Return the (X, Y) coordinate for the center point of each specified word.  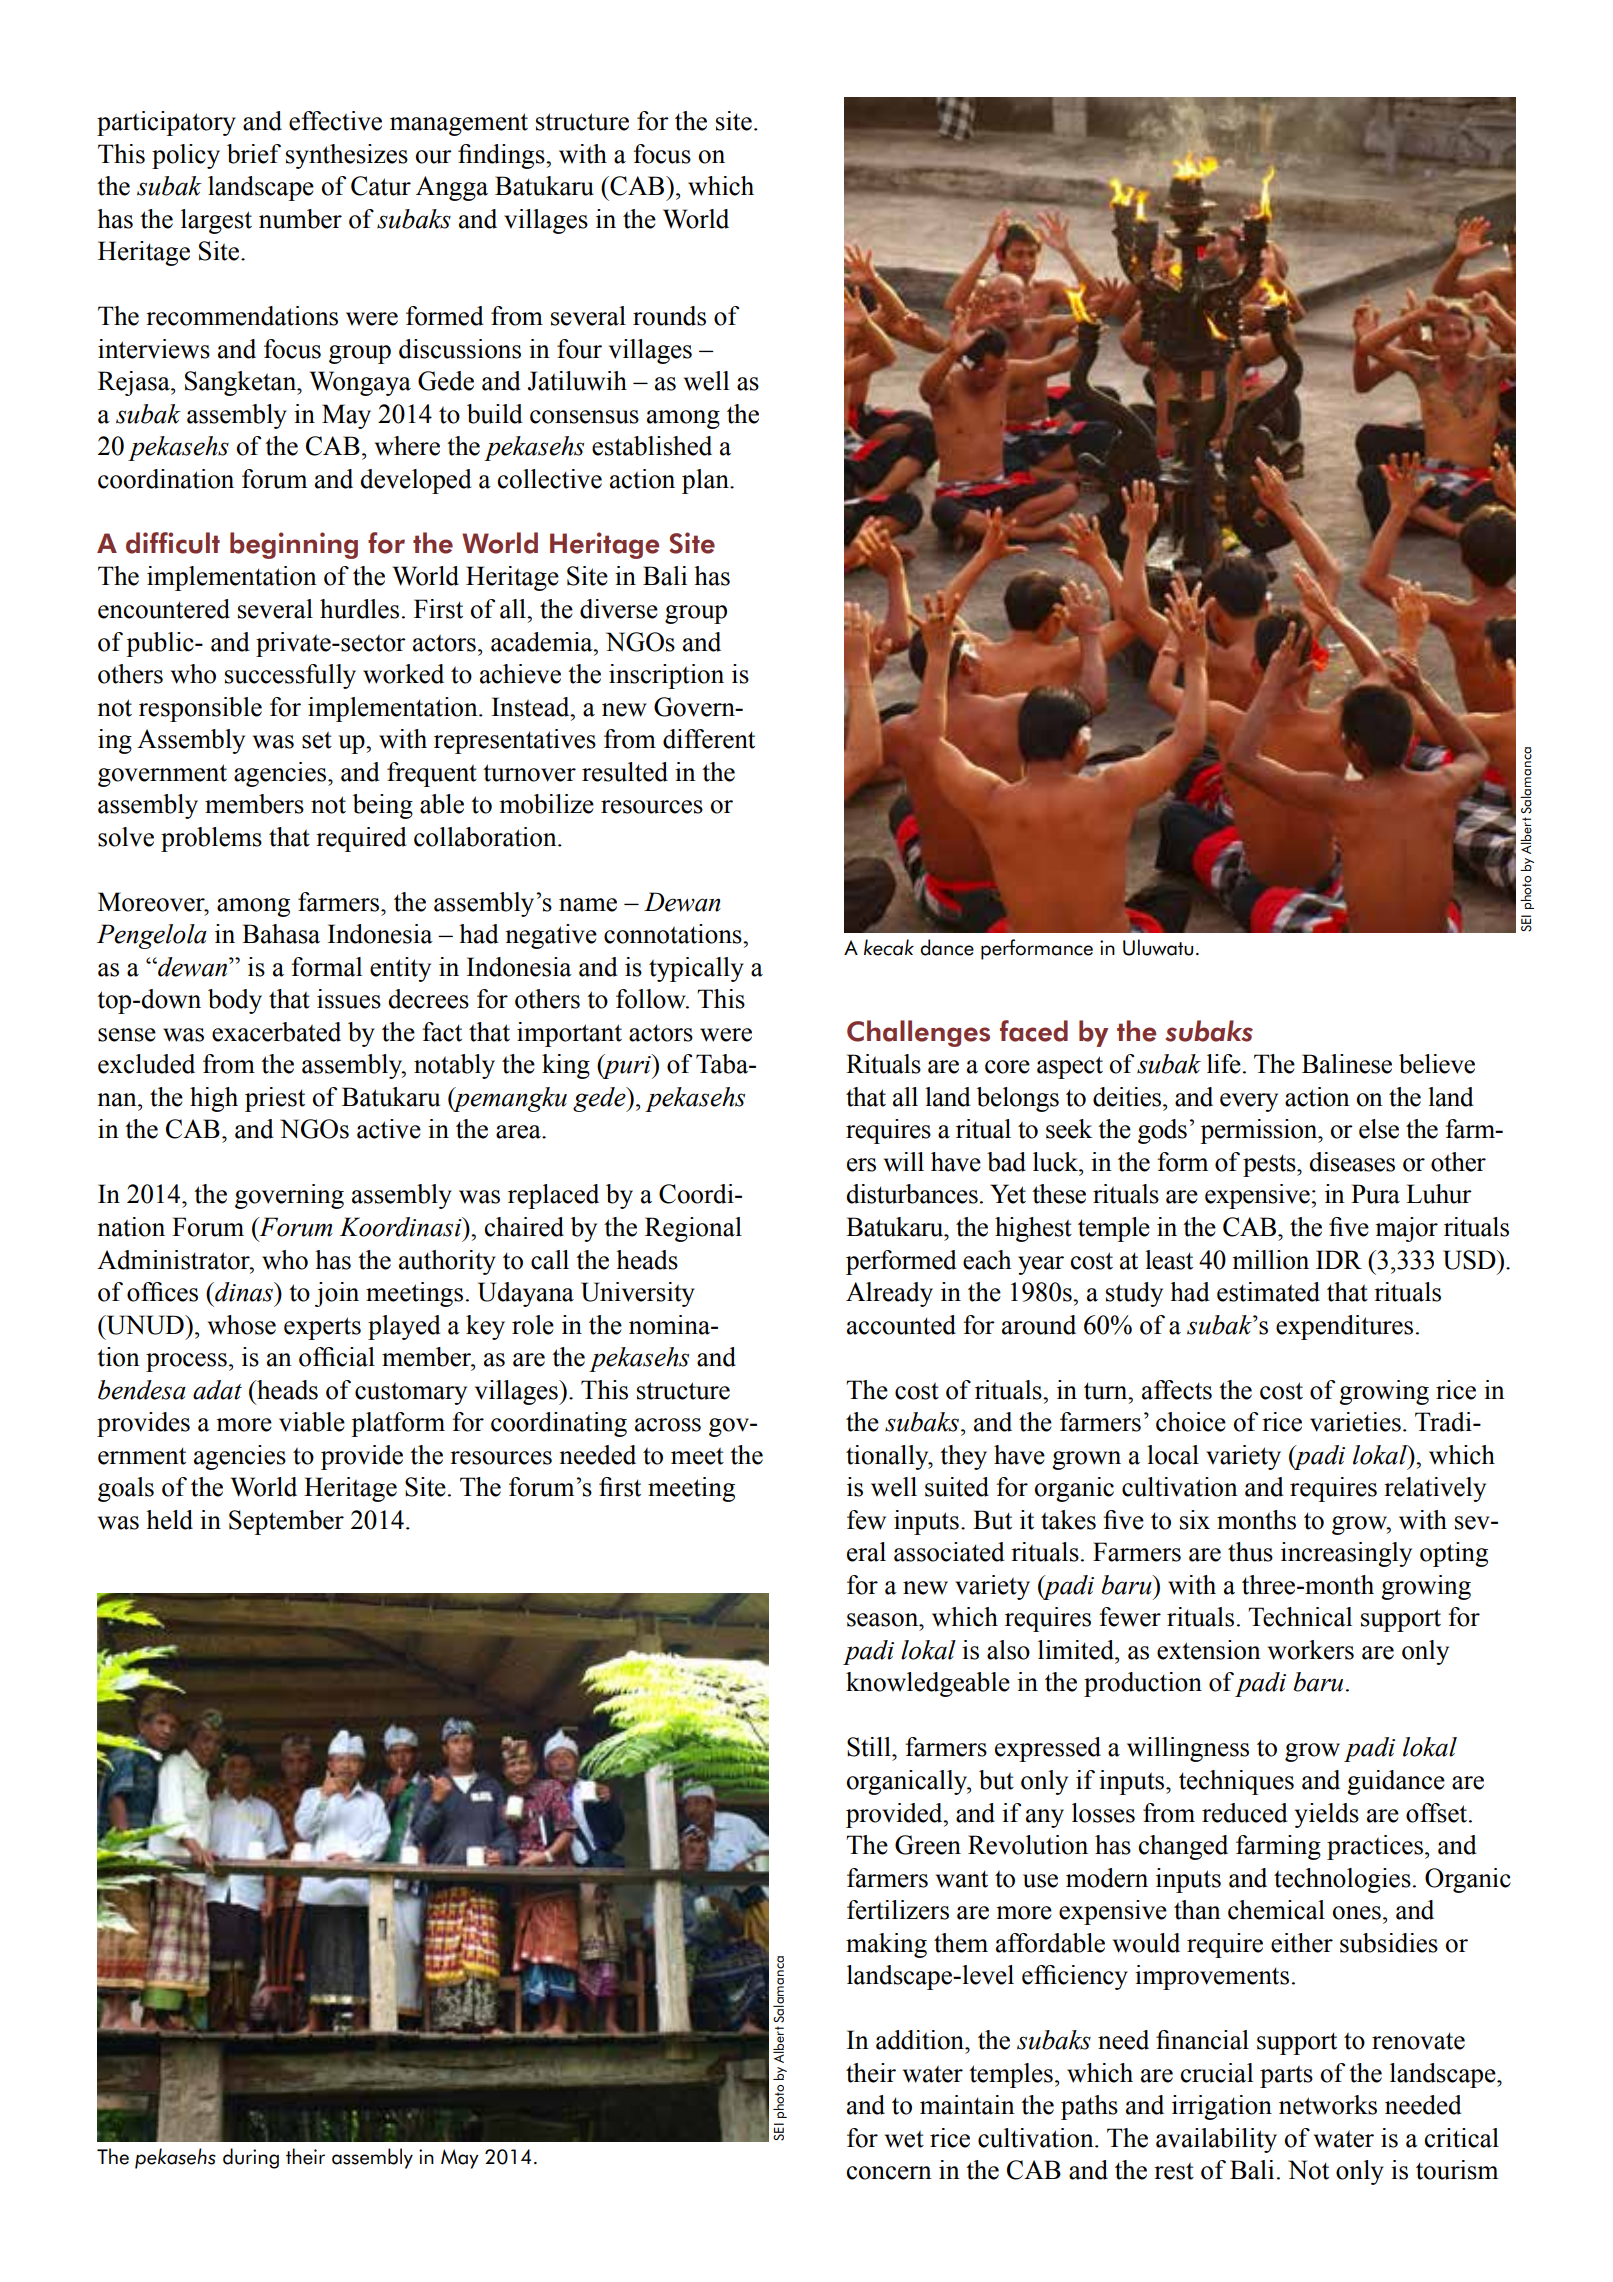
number (300, 219)
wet (904, 2139)
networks (1328, 2105)
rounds (669, 316)
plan (706, 481)
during (251, 2158)
